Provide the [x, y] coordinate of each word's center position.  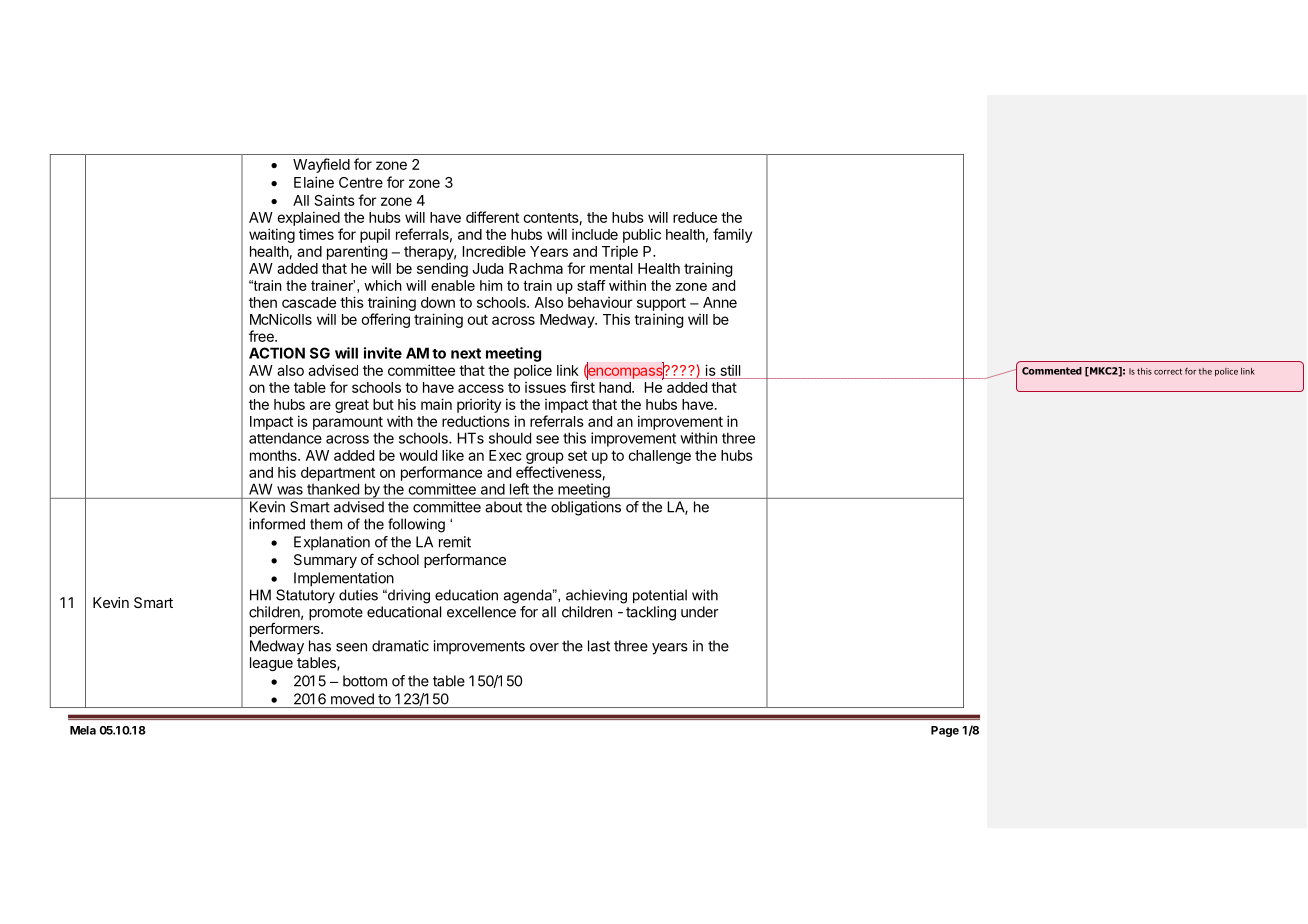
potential [660, 596]
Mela [83, 730]
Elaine [314, 182]
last [599, 646]
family [732, 235]
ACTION [277, 353]
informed [277, 524]
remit [455, 542]
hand [616, 387]
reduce [695, 217]
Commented [1052, 371]
